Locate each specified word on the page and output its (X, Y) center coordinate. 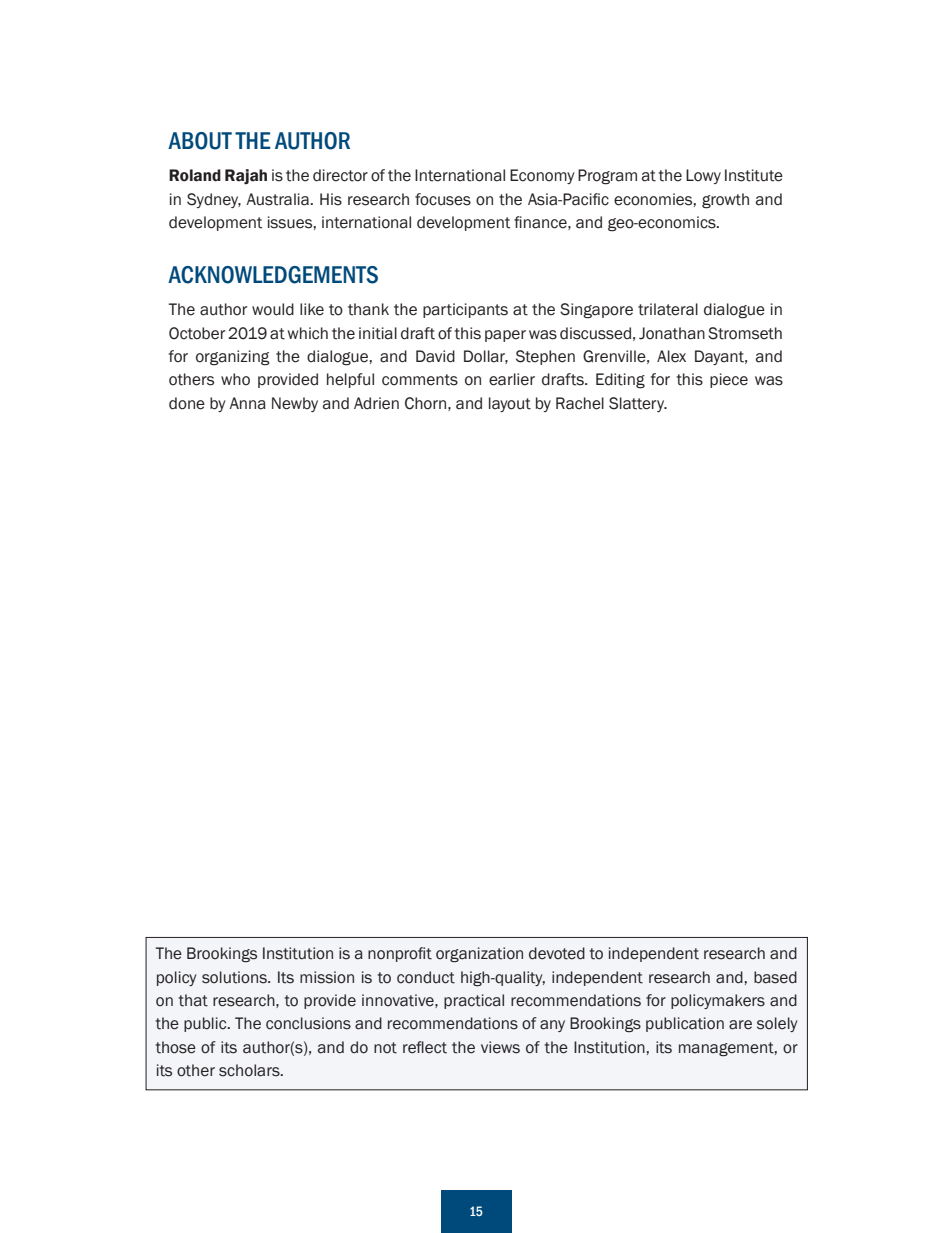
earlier (512, 379)
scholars (250, 1070)
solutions (235, 977)
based (775, 977)
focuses (443, 199)
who (235, 379)
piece (729, 380)
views (500, 1047)
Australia (278, 199)
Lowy (703, 176)
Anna (247, 403)
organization (479, 955)
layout (510, 404)
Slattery (638, 404)
